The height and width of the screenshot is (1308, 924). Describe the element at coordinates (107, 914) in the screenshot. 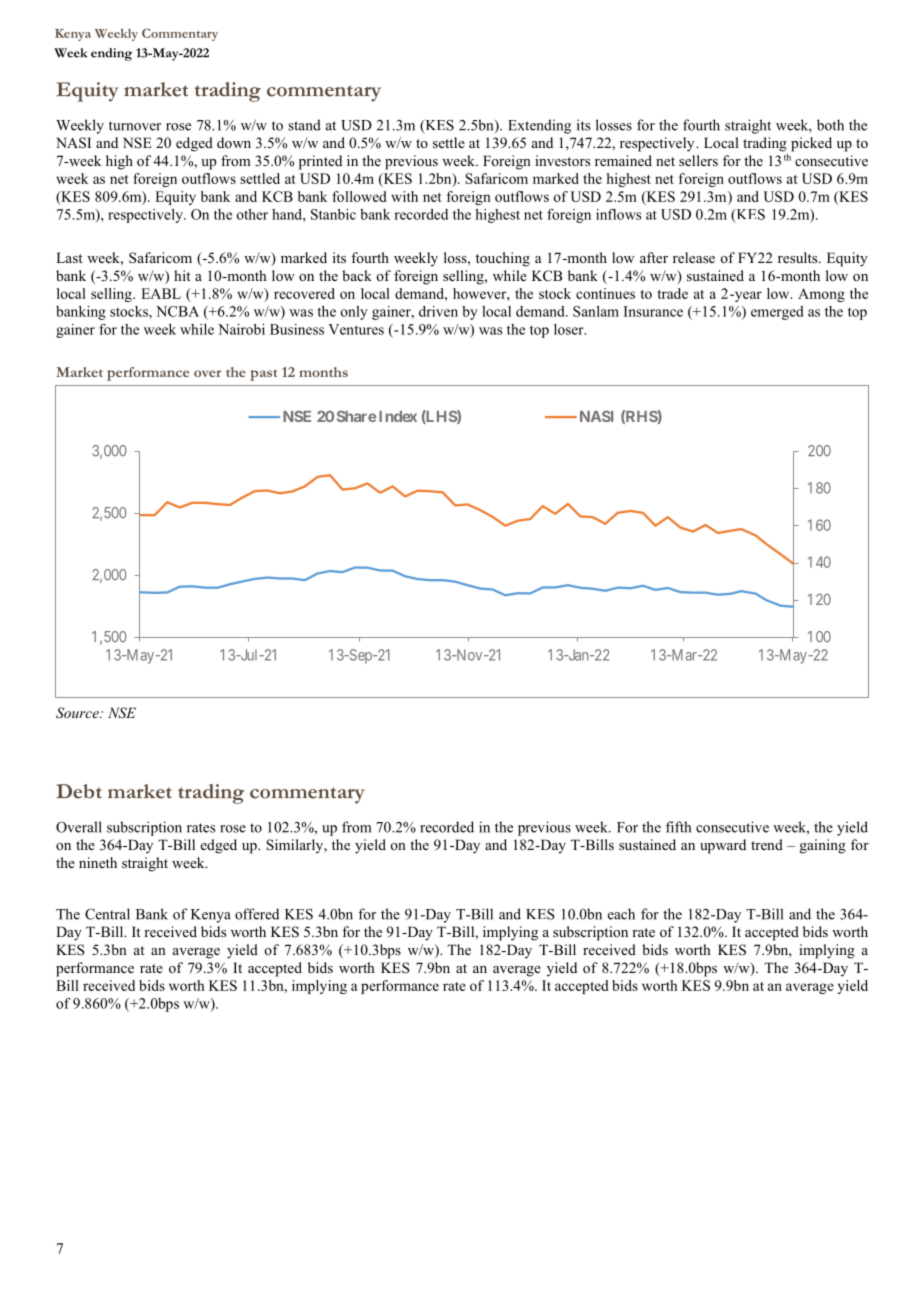

I see `Central` at that location.
